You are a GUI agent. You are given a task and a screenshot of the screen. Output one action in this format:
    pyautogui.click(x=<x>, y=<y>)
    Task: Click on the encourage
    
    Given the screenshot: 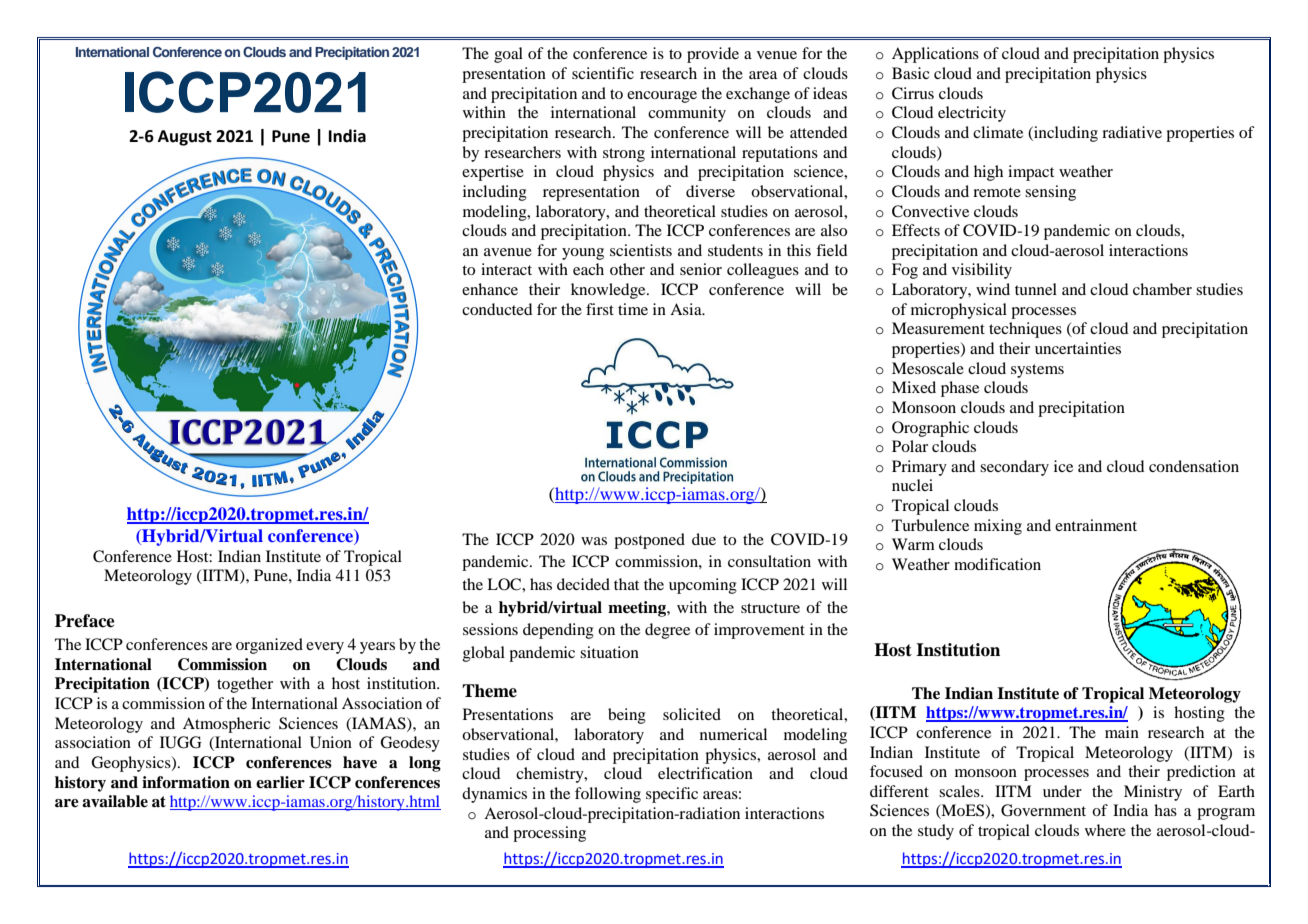 What is the action you would take?
    pyautogui.click(x=662, y=97)
